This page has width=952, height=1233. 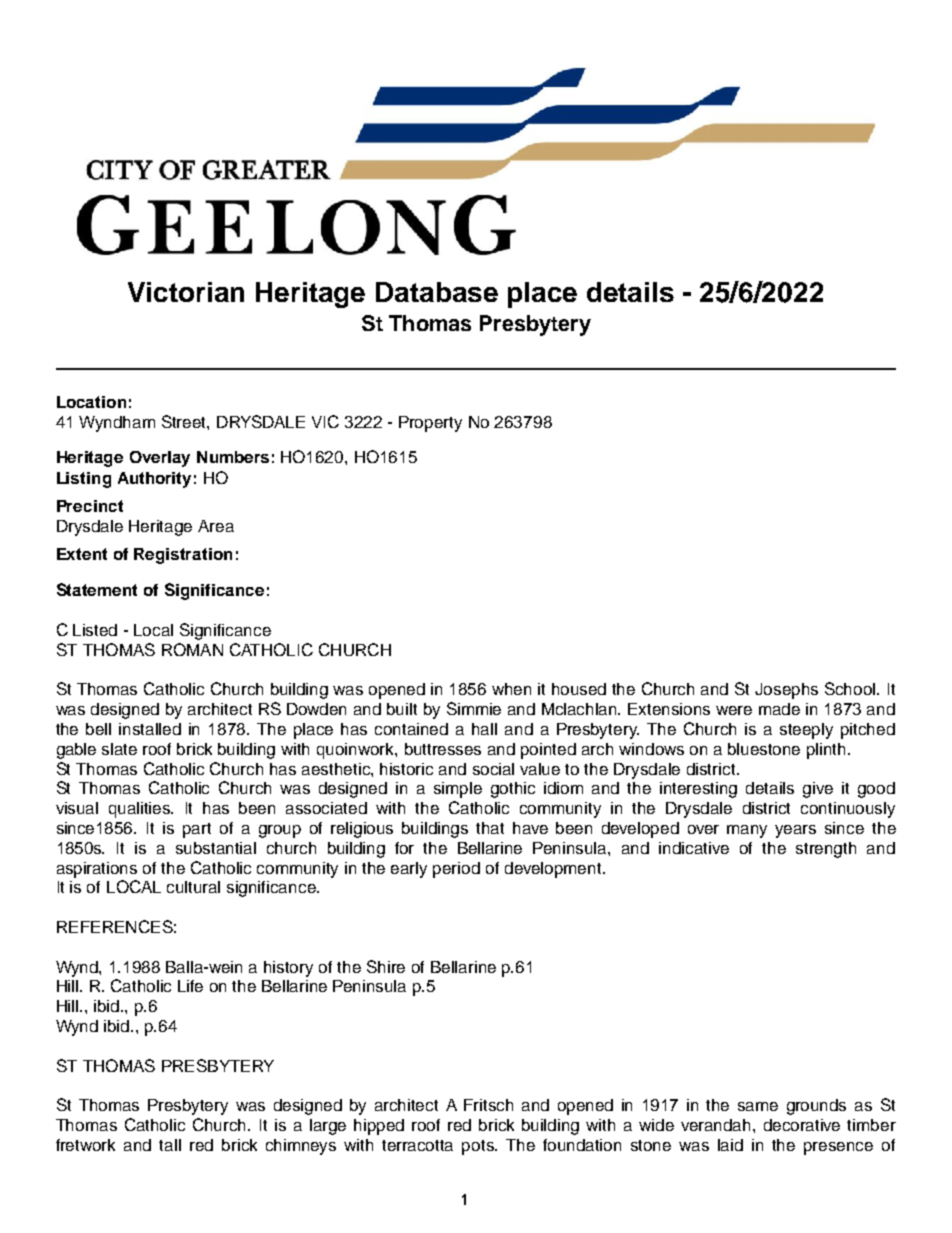 I want to click on when, so click(x=511, y=689).
